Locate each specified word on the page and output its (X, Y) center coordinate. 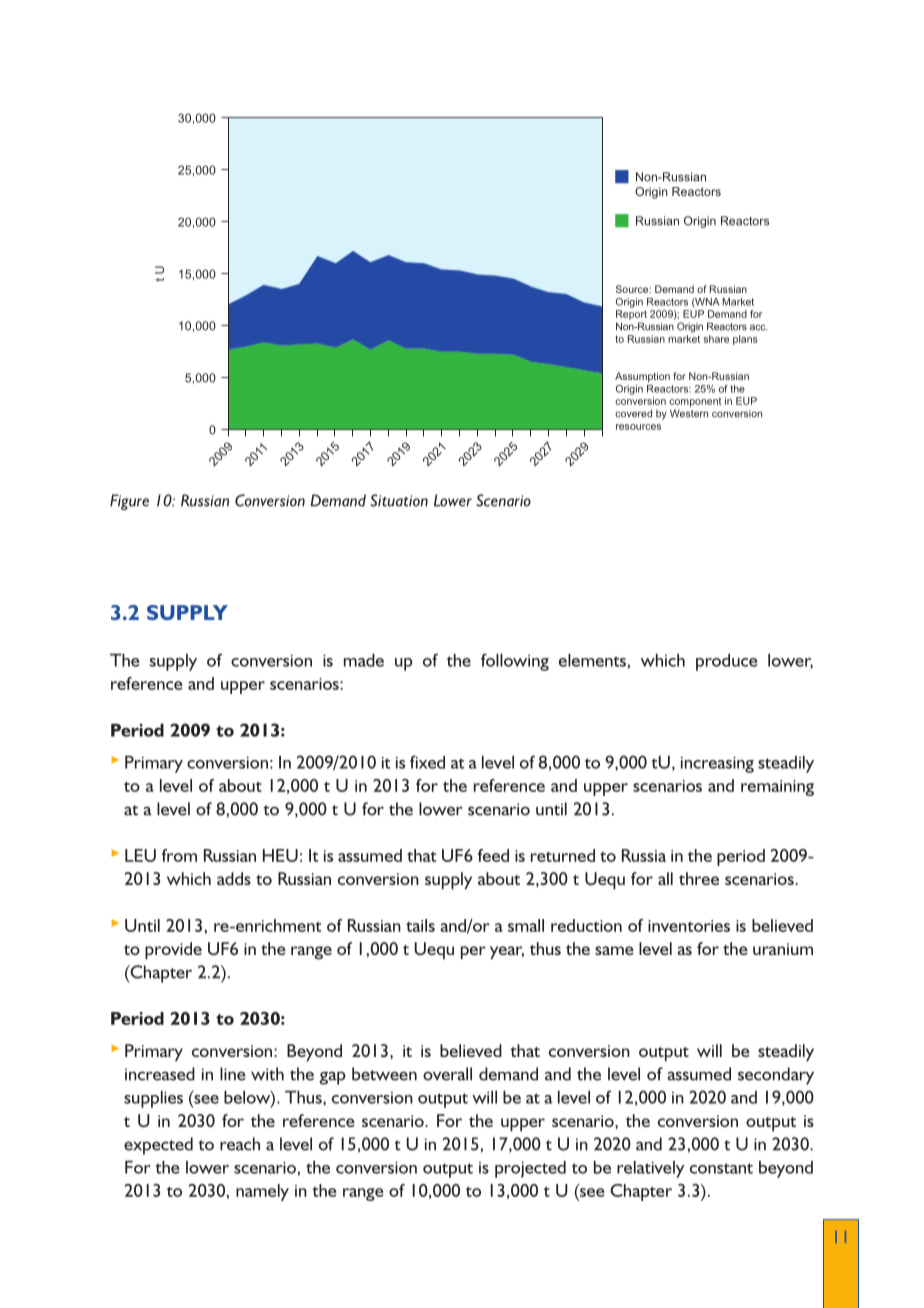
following (515, 662)
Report (631, 315)
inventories (689, 926)
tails (420, 925)
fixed (427, 762)
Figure (129, 502)
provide (173, 951)
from (179, 855)
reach (240, 1144)
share (716, 339)
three (699, 878)
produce (726, 662)
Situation (399, 500)
